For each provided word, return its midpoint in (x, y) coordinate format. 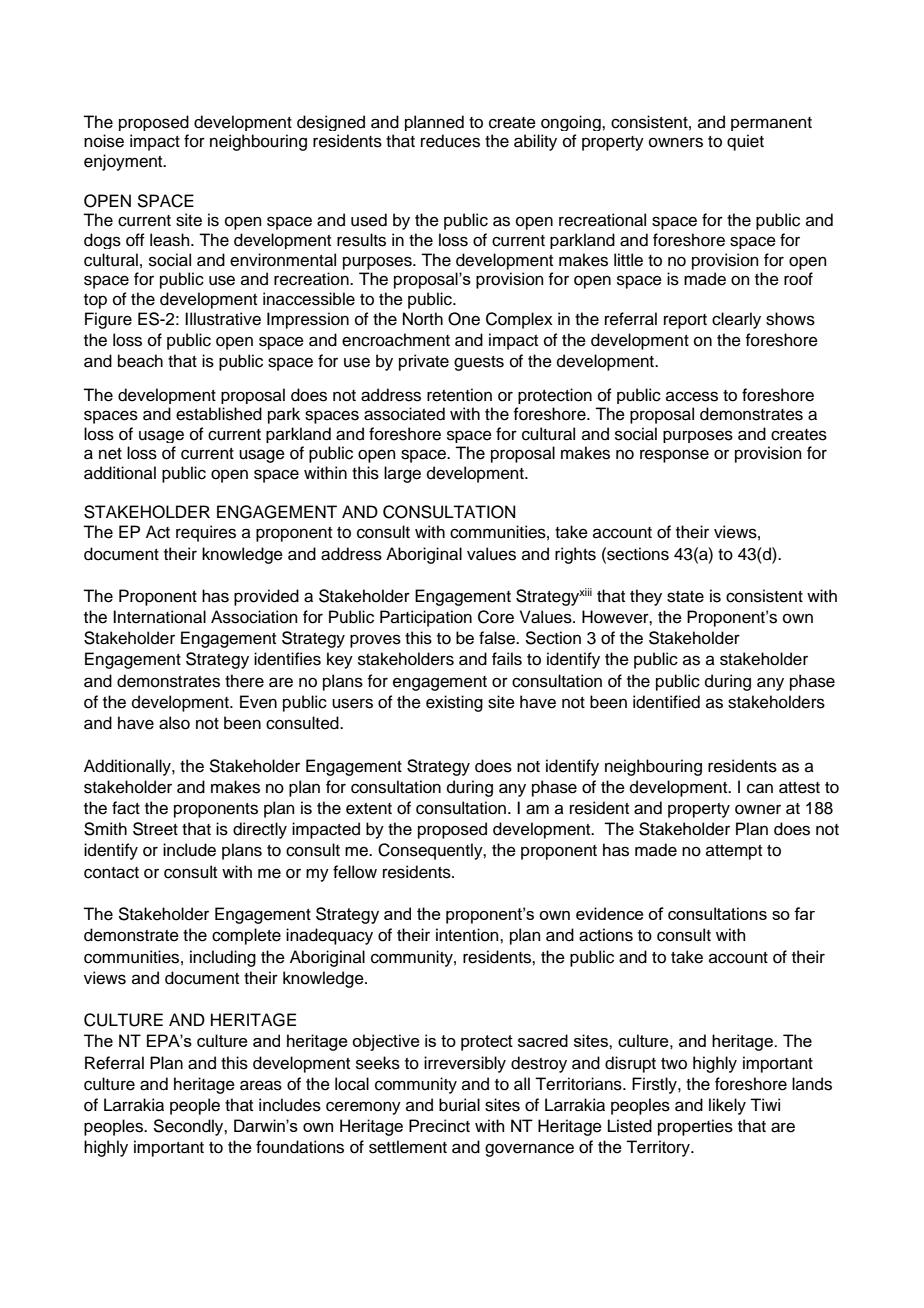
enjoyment (124, 162)
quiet (745, 142)
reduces (450, 141)
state (685, 597)
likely (727, 1106)
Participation (426, 618)
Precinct (439, 1126)
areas (261, 1085)
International (159, 617)
